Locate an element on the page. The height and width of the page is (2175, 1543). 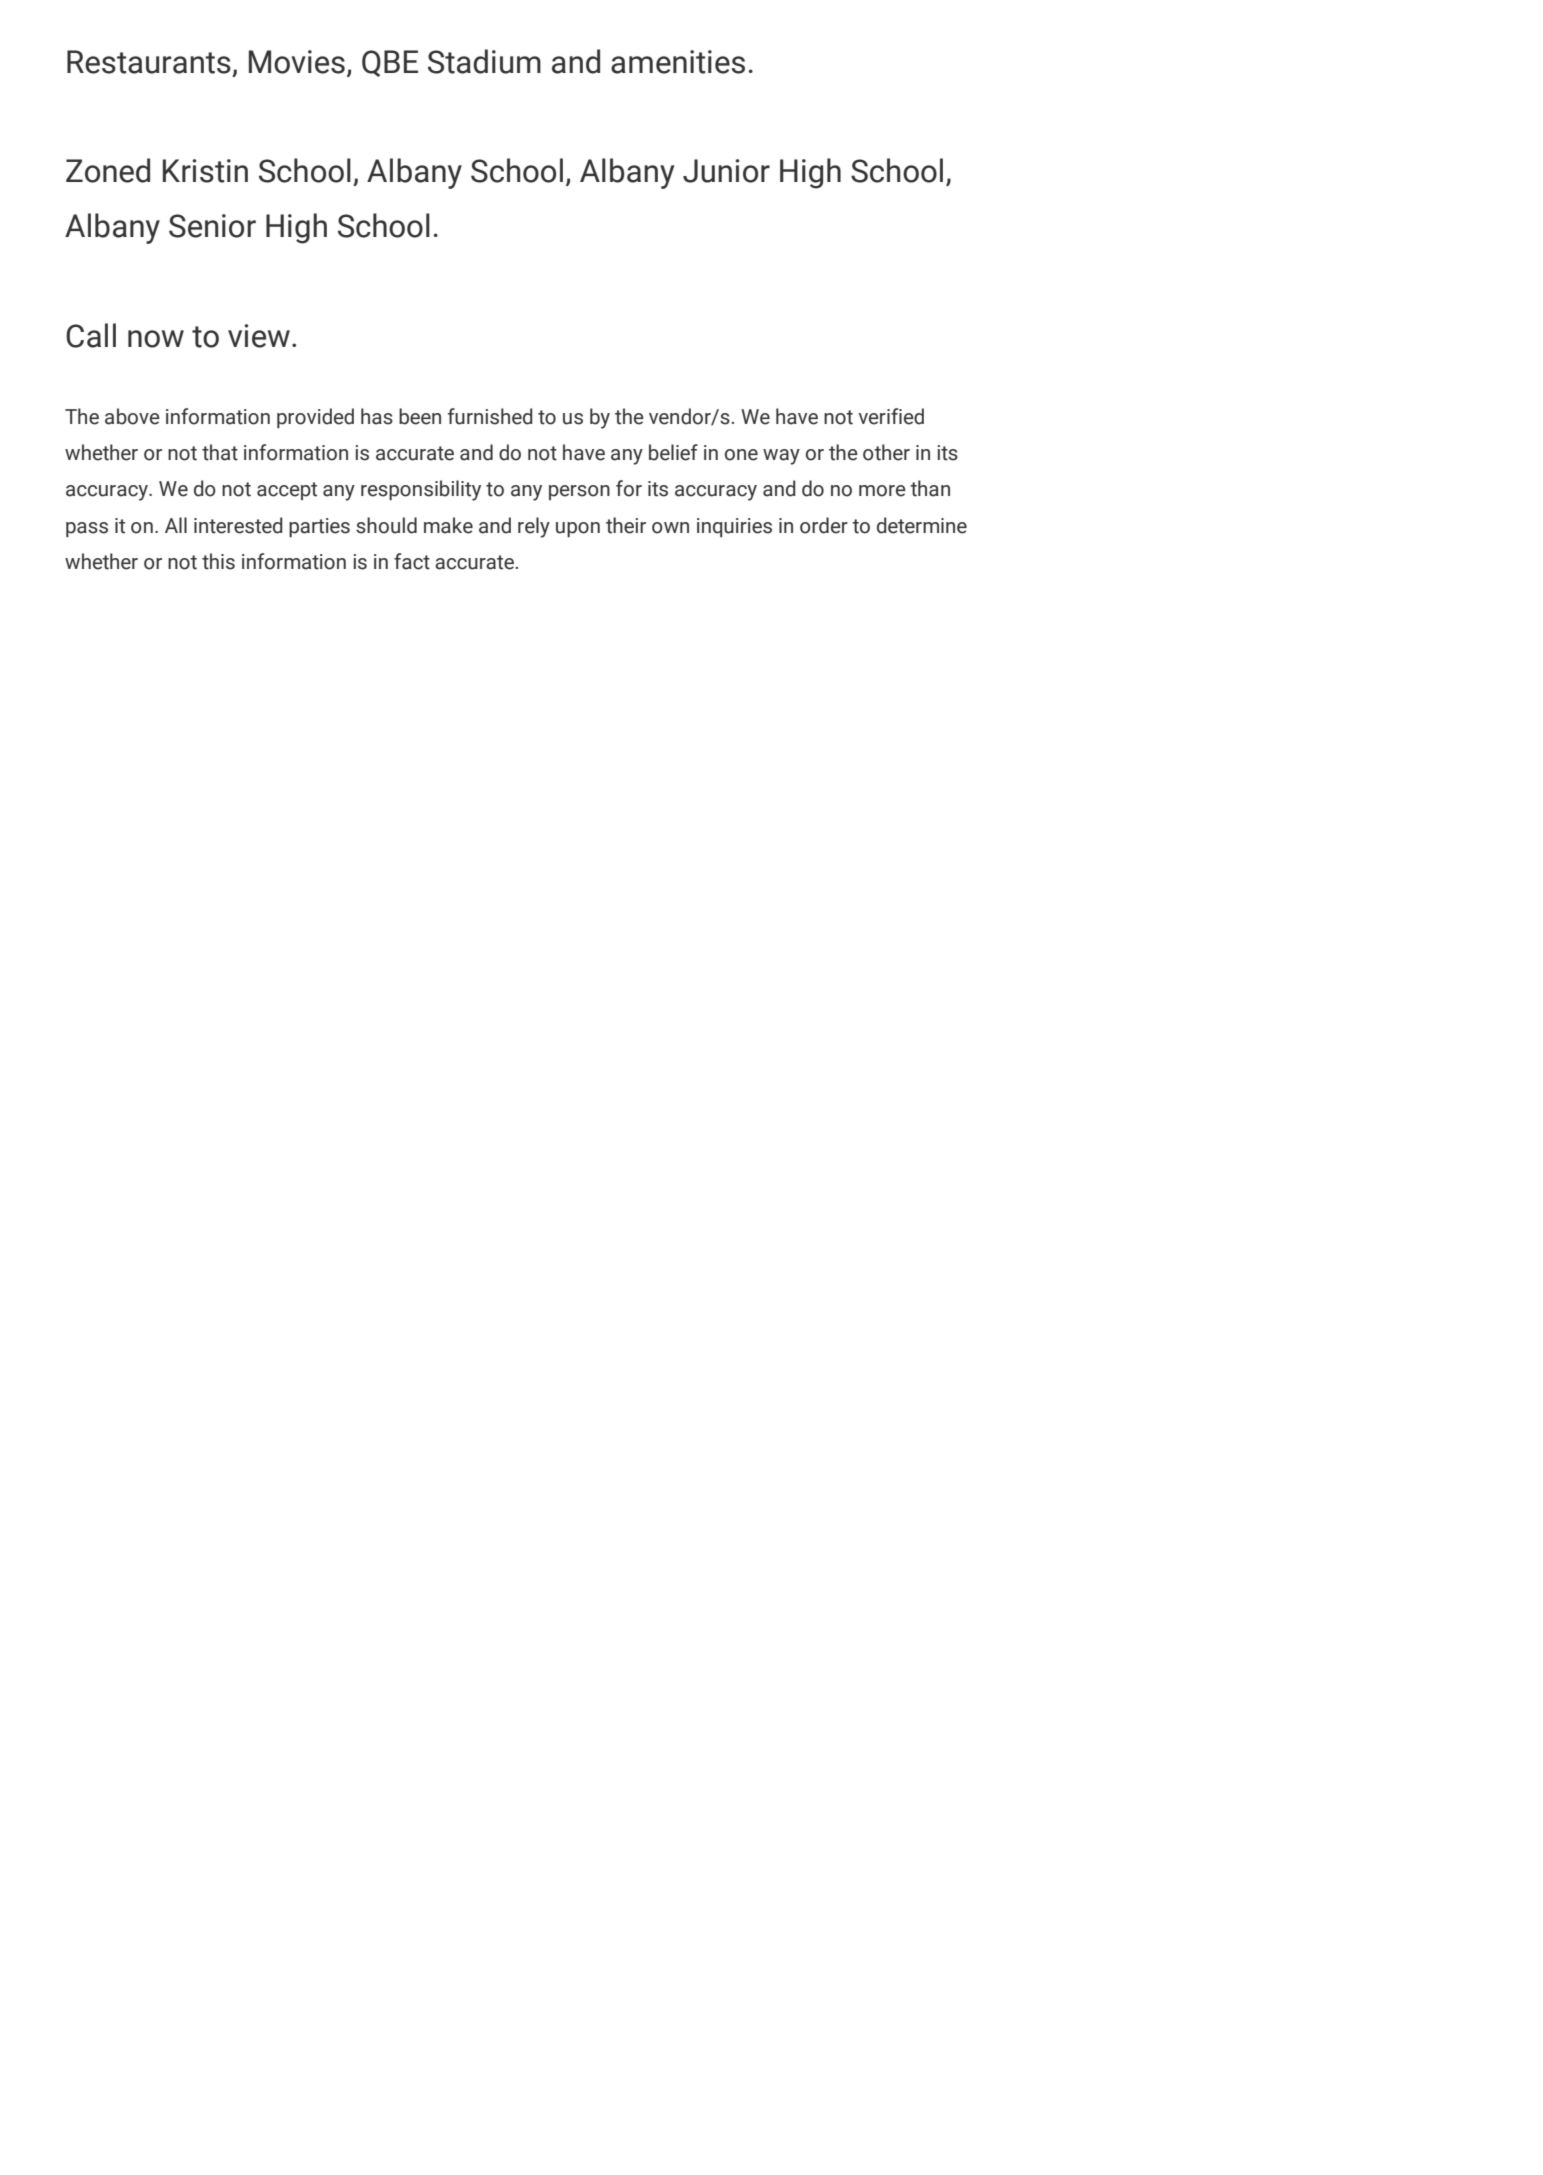
Senior is located at coordinates (212, 226).
